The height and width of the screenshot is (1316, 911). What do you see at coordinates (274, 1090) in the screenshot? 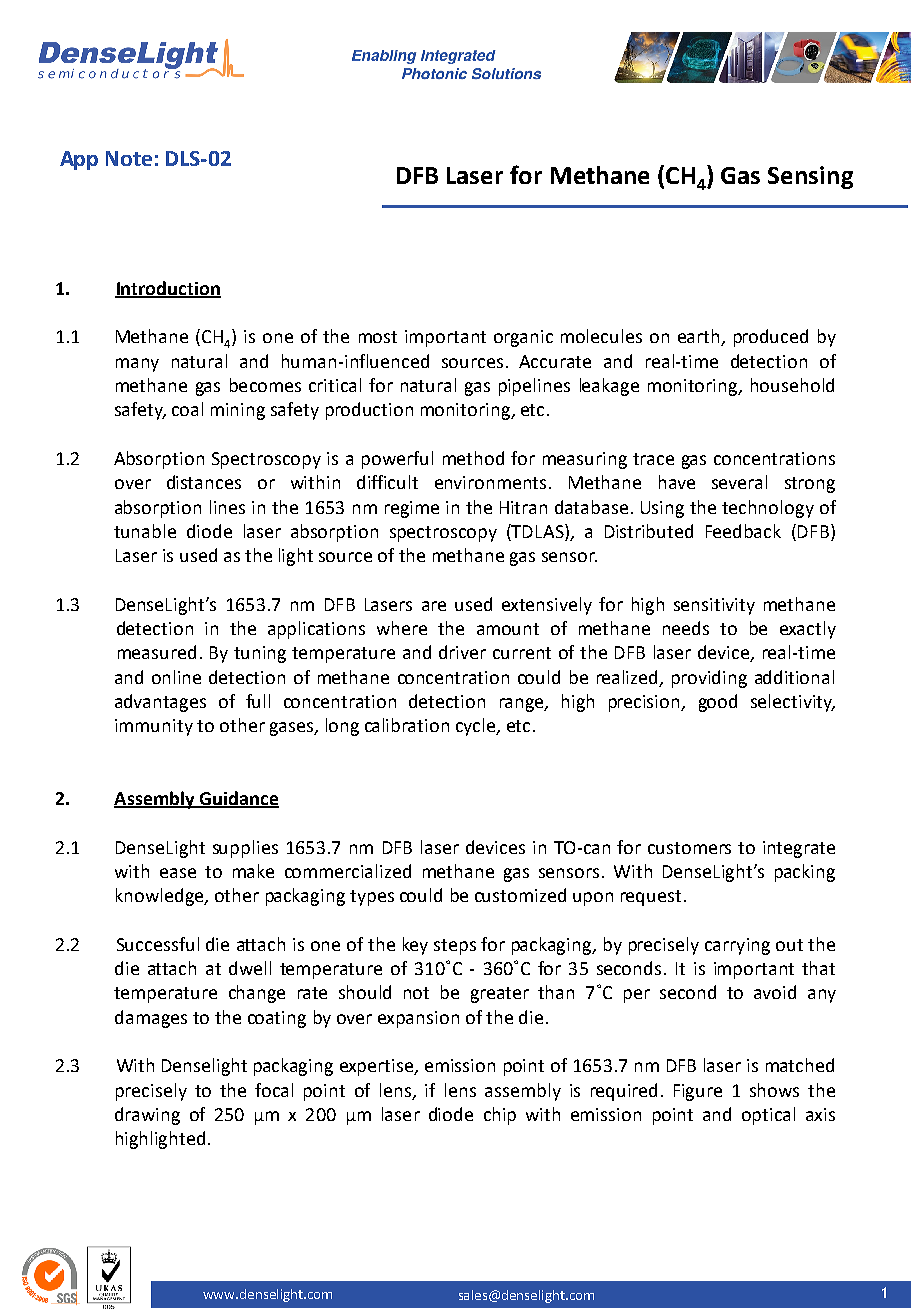
I see `focal` at bounding box center [274, 1090].
